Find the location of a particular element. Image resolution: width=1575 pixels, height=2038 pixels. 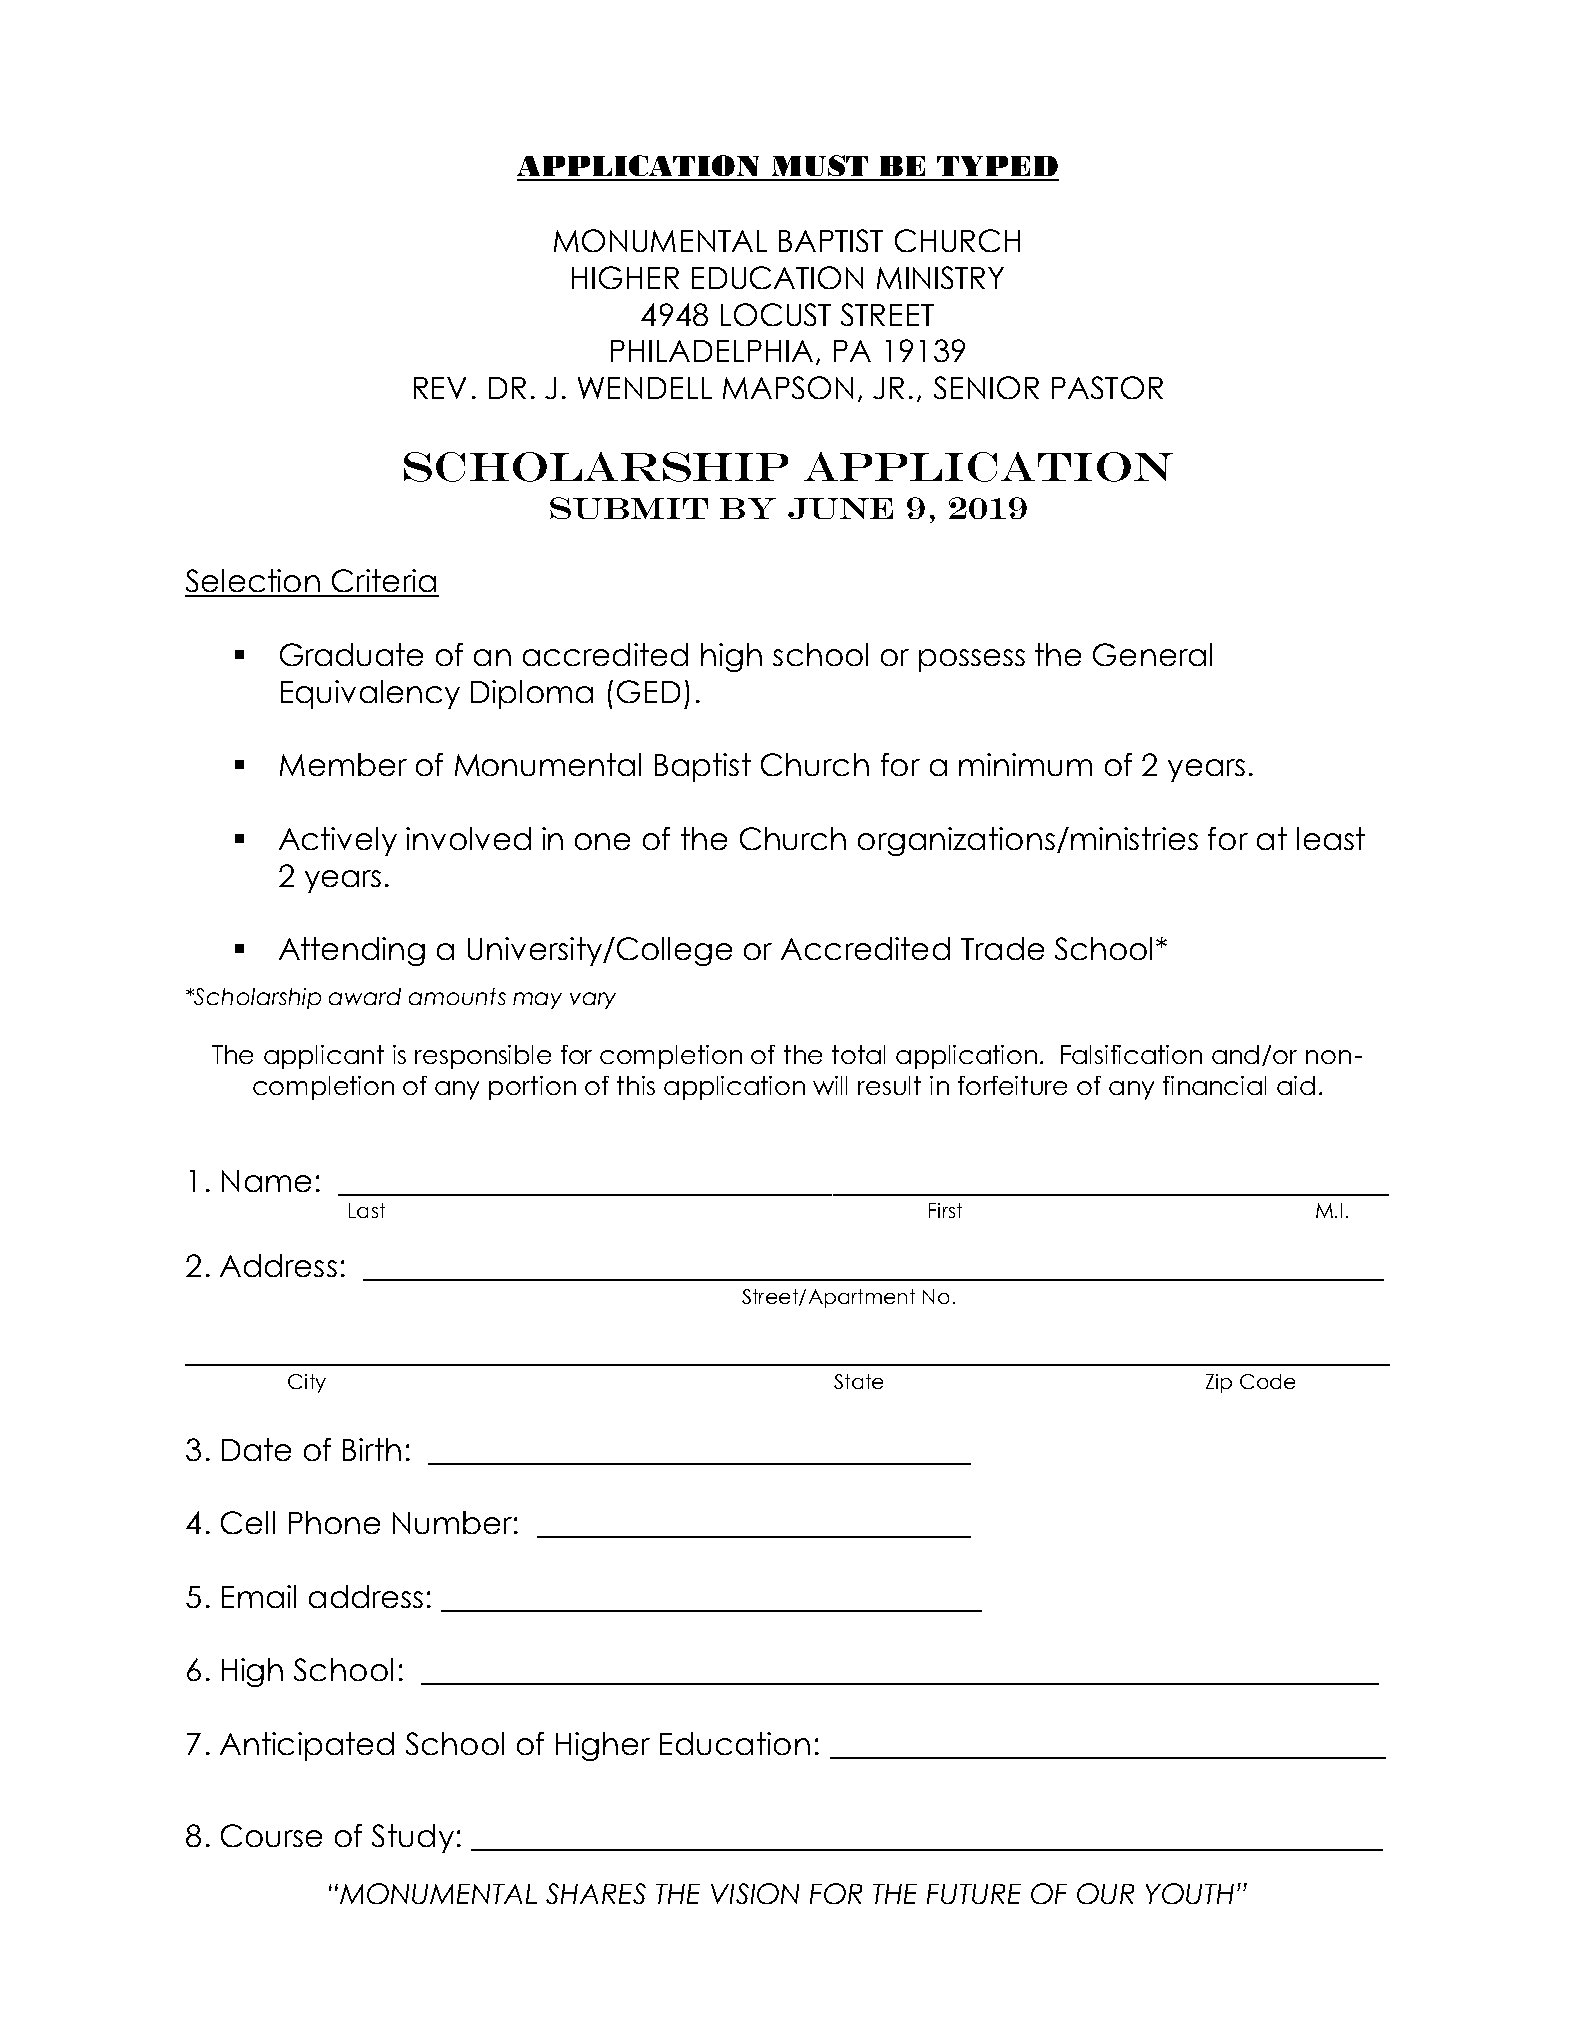

total is located at coordinates (858, 1054).
